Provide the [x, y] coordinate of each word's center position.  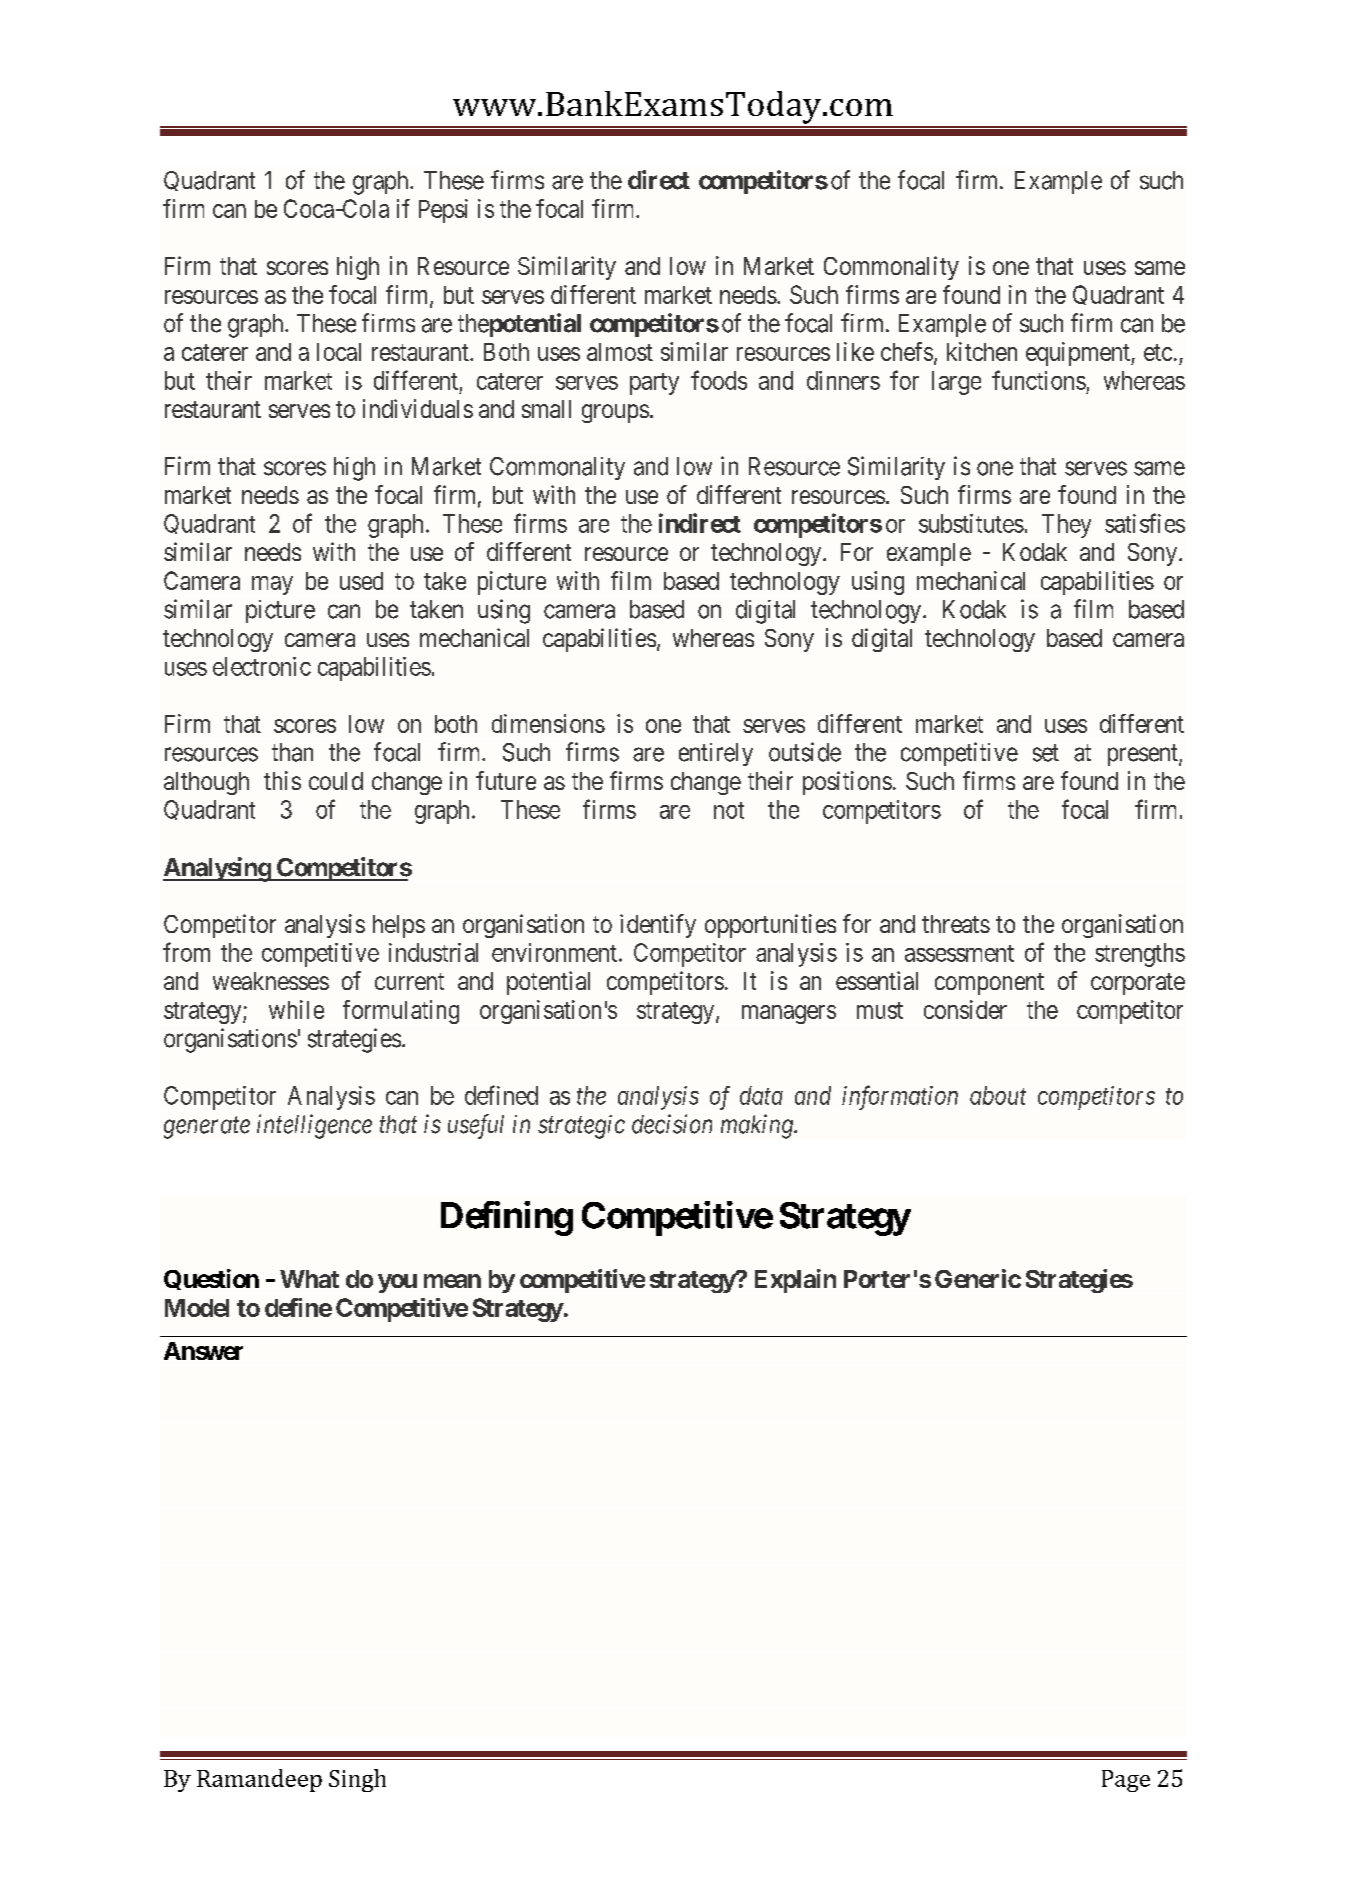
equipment [1079, 354]
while [296, 1009]
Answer [203, 1351]
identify [658, 926]
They [1066, 526]
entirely [716, 754]
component [989, 984]
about [998, 1095]
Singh [357, 1780]
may [272, 585]
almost [620, 352]
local [339, 352]
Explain [795, 1281]
